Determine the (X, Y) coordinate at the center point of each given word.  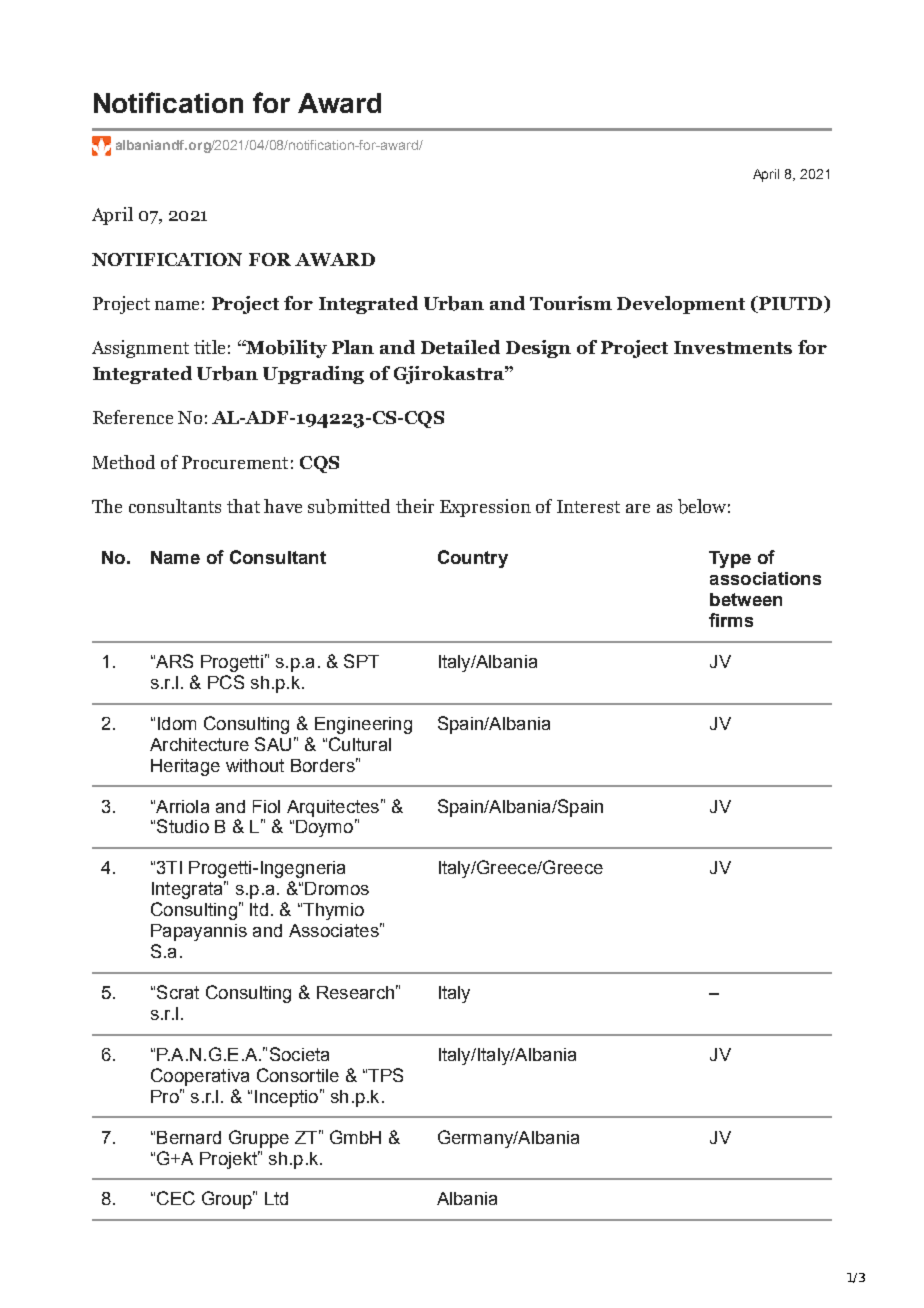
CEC (176, 1198)
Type (730, 559)
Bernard (189, 1137)
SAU (273, 744)
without (255, 765)
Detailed (460, 347)
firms (731, 620)
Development (681, 305)
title (209, 347)
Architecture (199, 744)
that (243, 506)
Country (473, 559)
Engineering (363, 725)
